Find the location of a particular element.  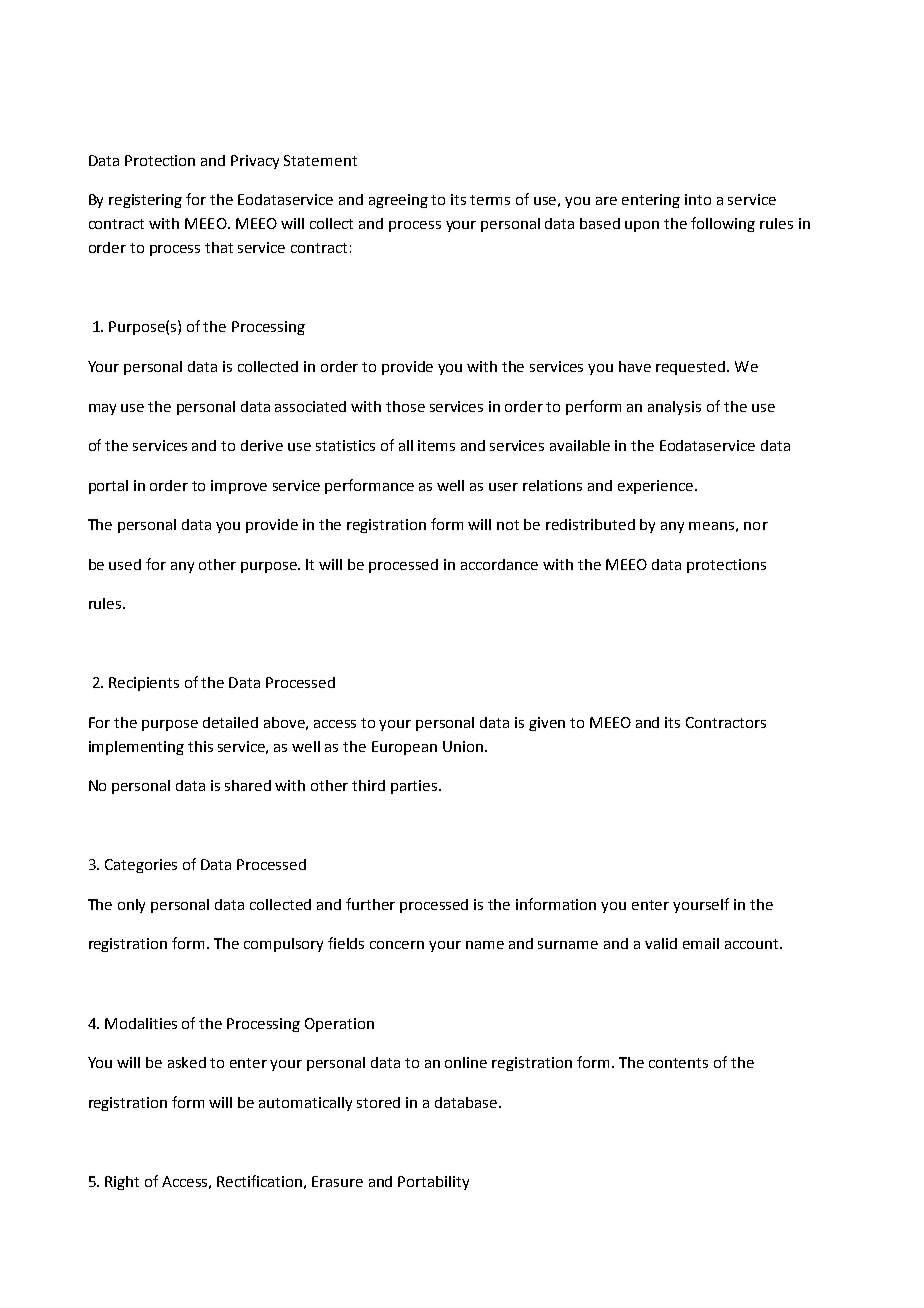

valid is located at coordinates (661, 943).
